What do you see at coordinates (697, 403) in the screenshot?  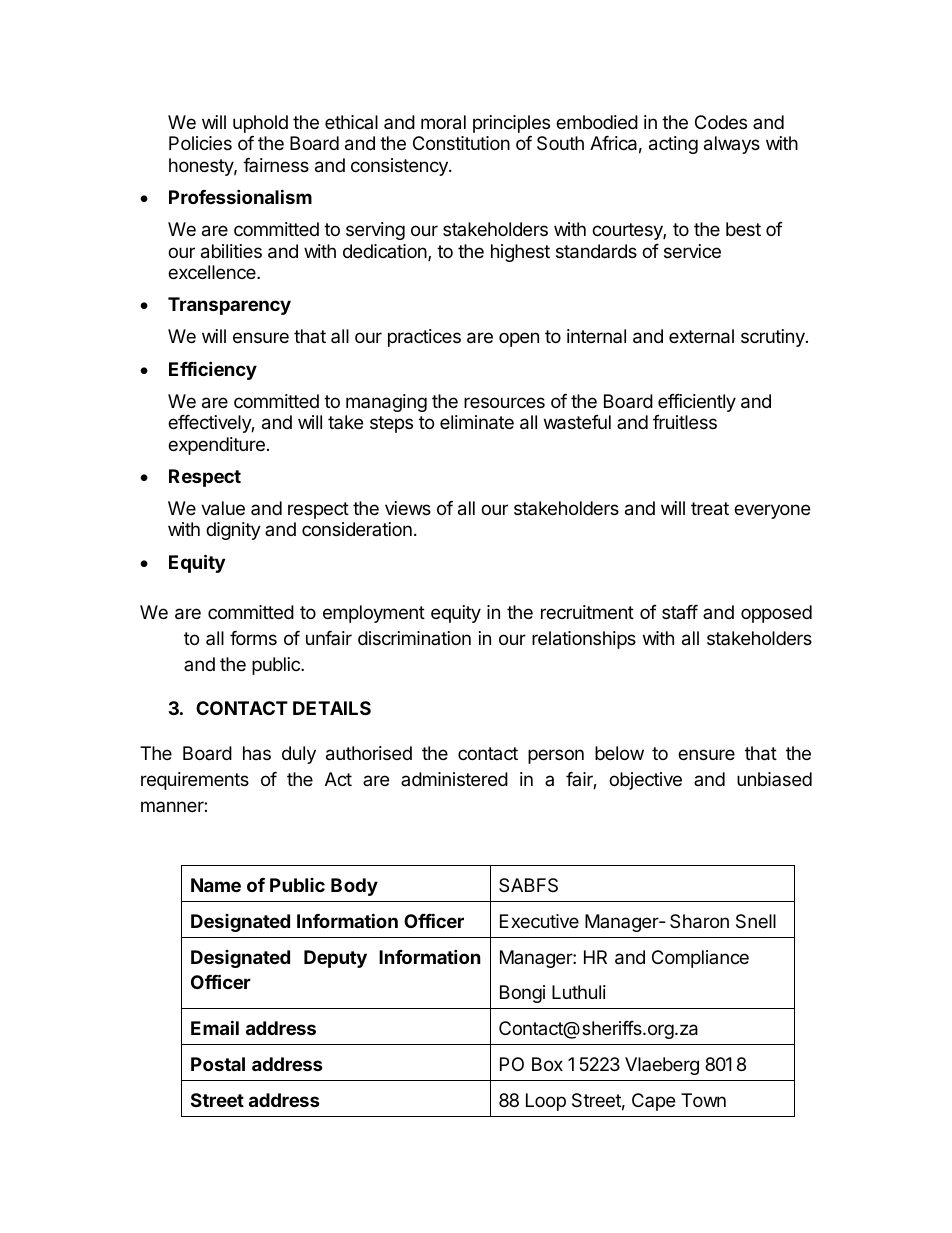 I see `efficiently` at bounding box center [697, 403].
